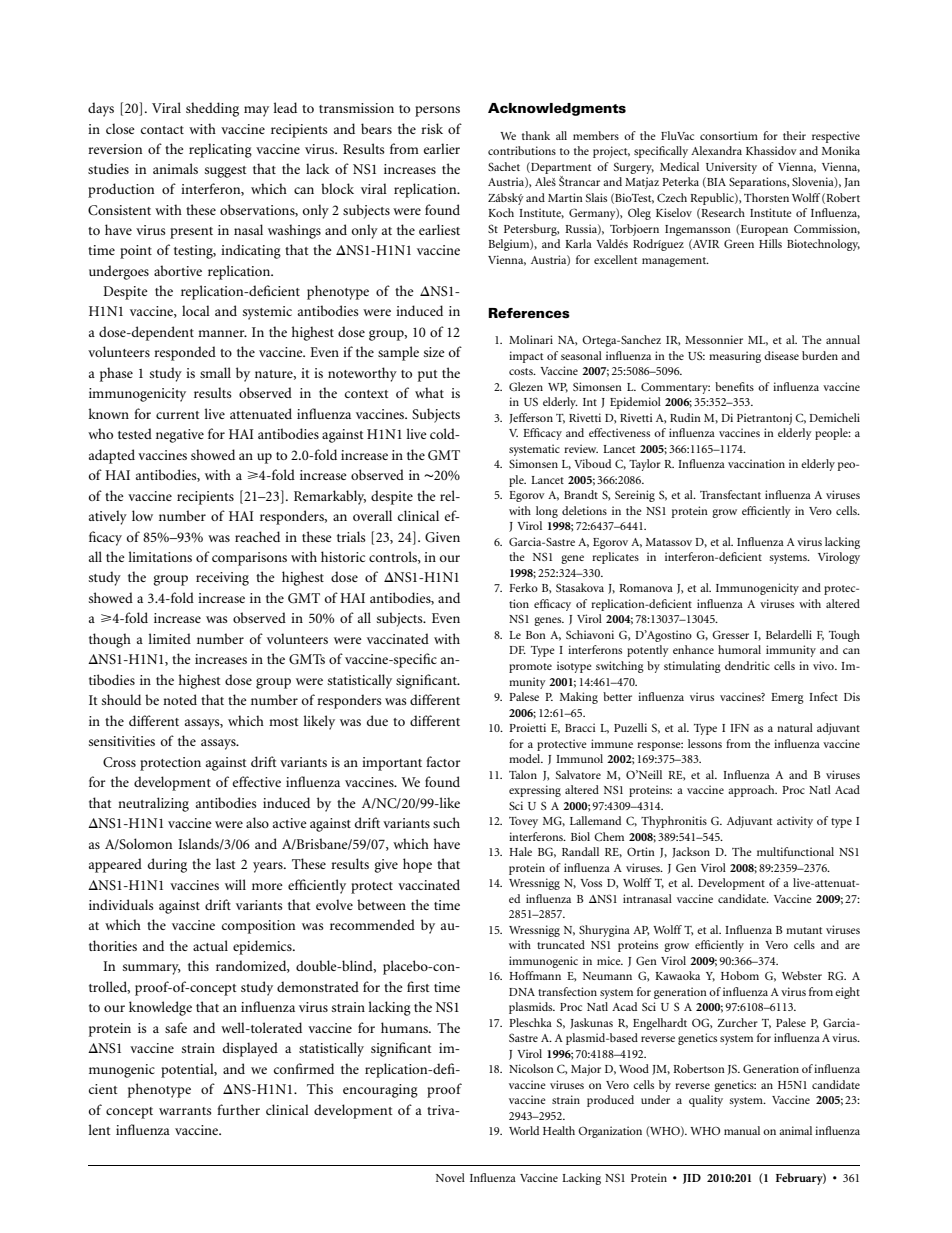 This page has width=952, height=1233. I want to click on Rudin, so click(685, 417).
